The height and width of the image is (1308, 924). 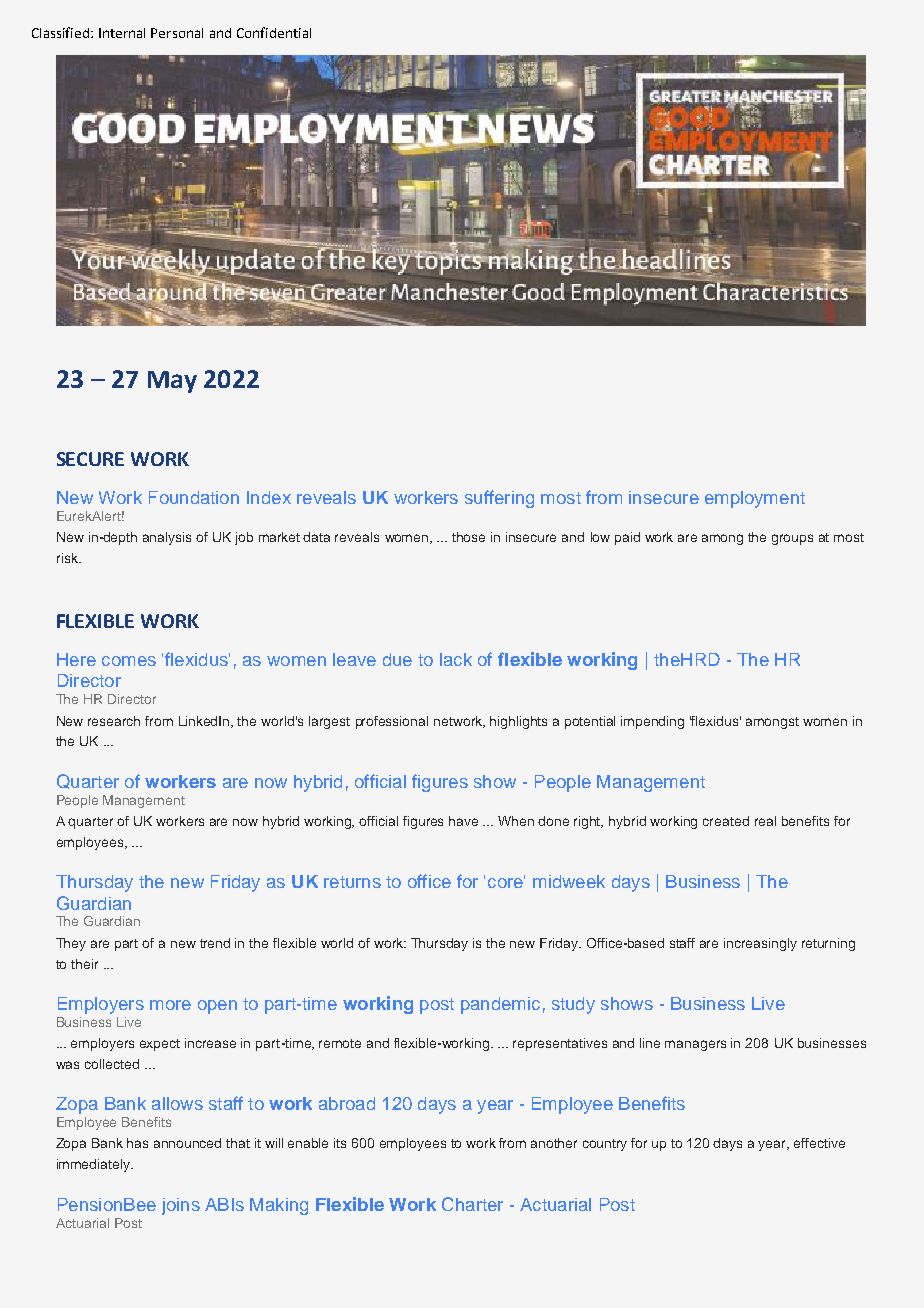 I want to click on Confidential, so click(x=274, y=32).
